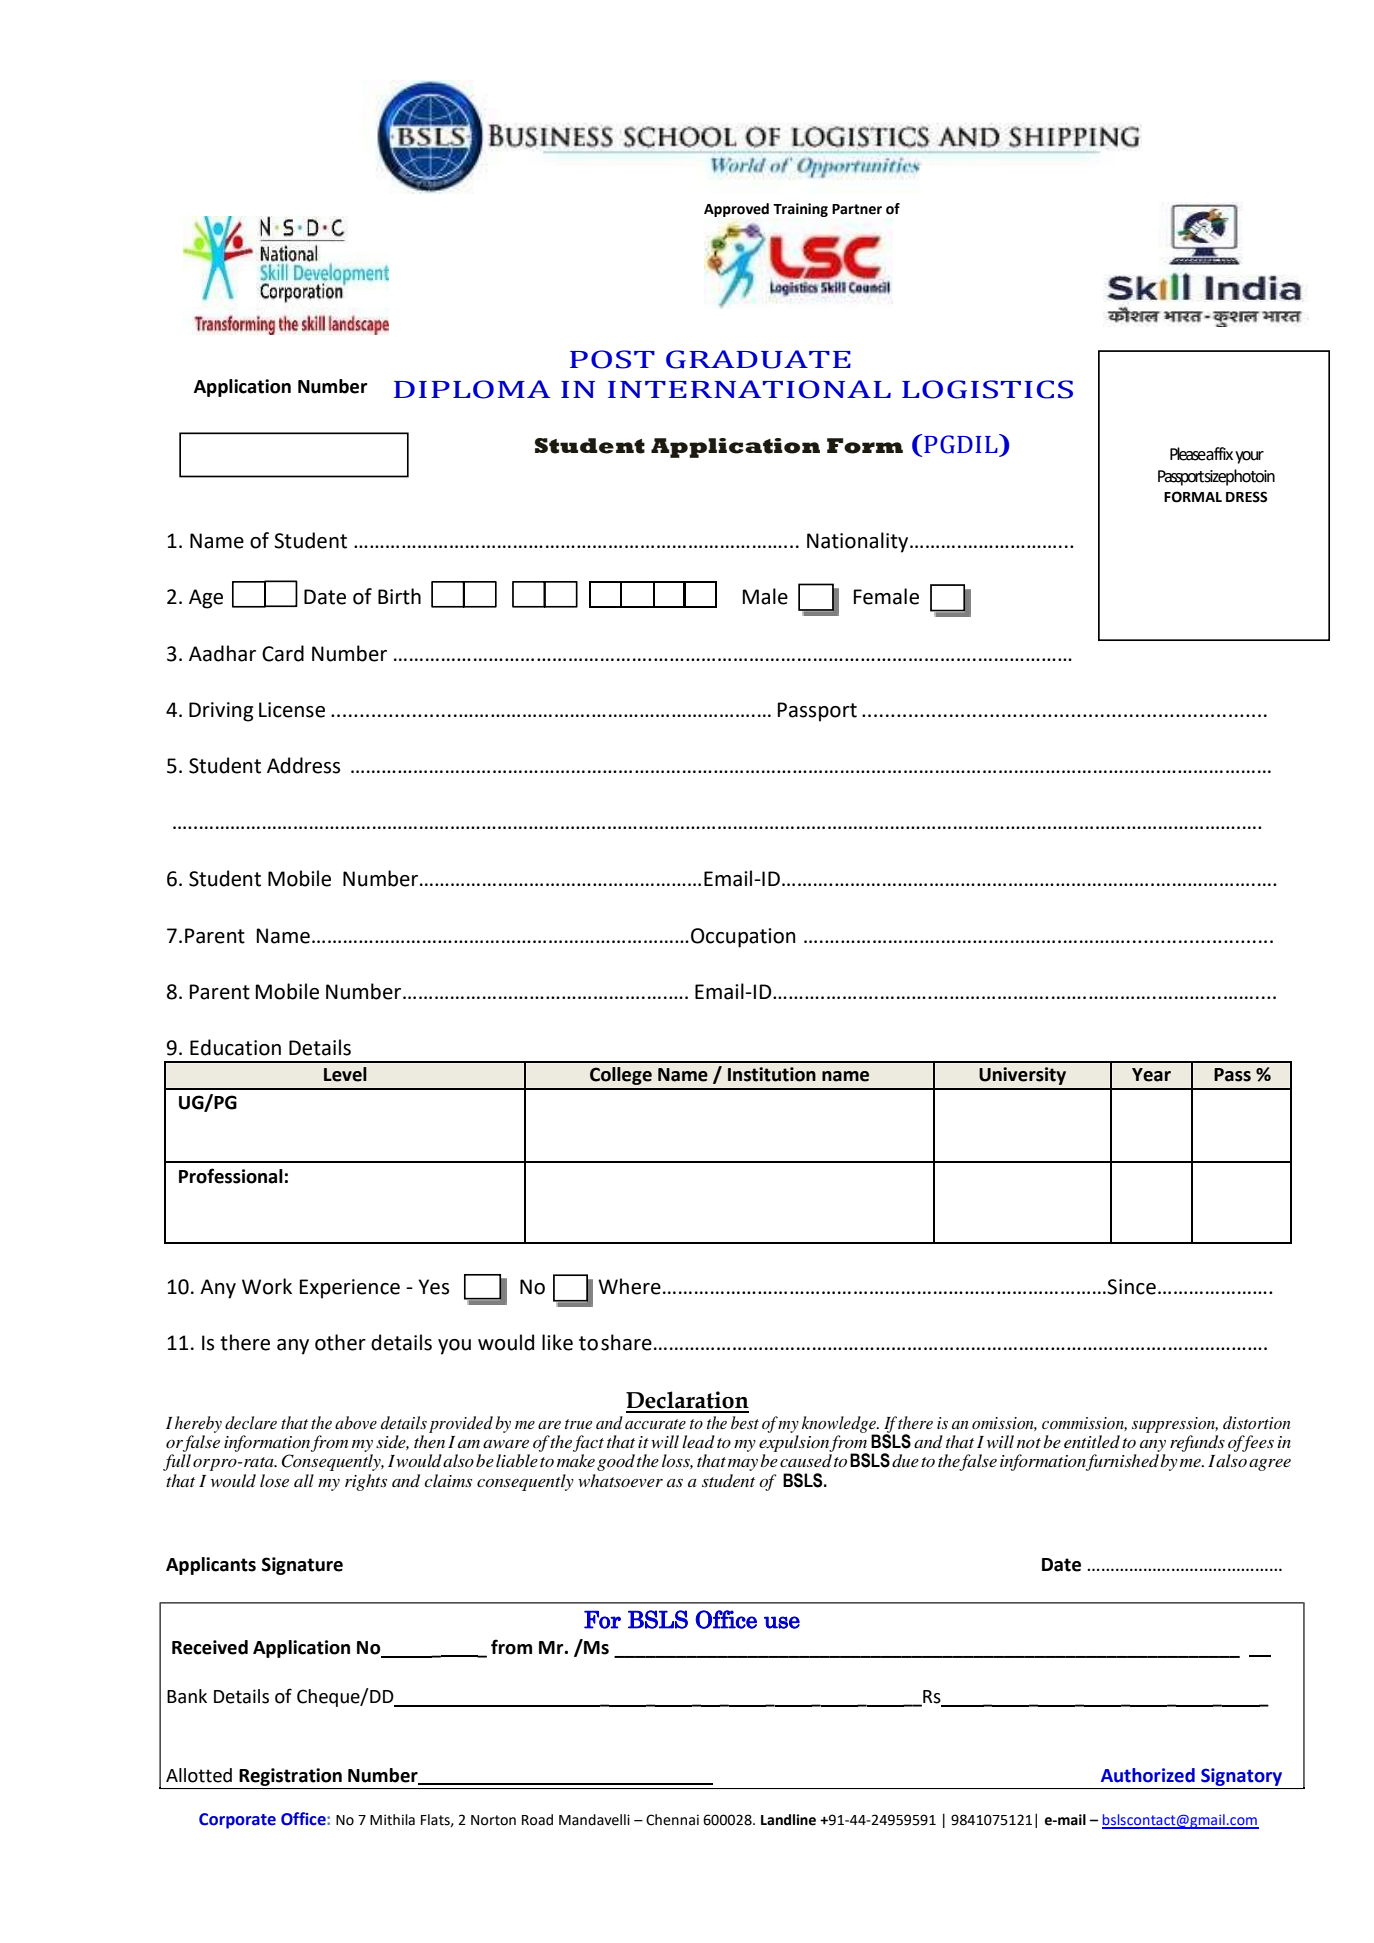 The width and height of the screenshot is (1374, 1943). Describe the element at coordinates (621, 1076) in the screenshot. I see `College` at that location.
